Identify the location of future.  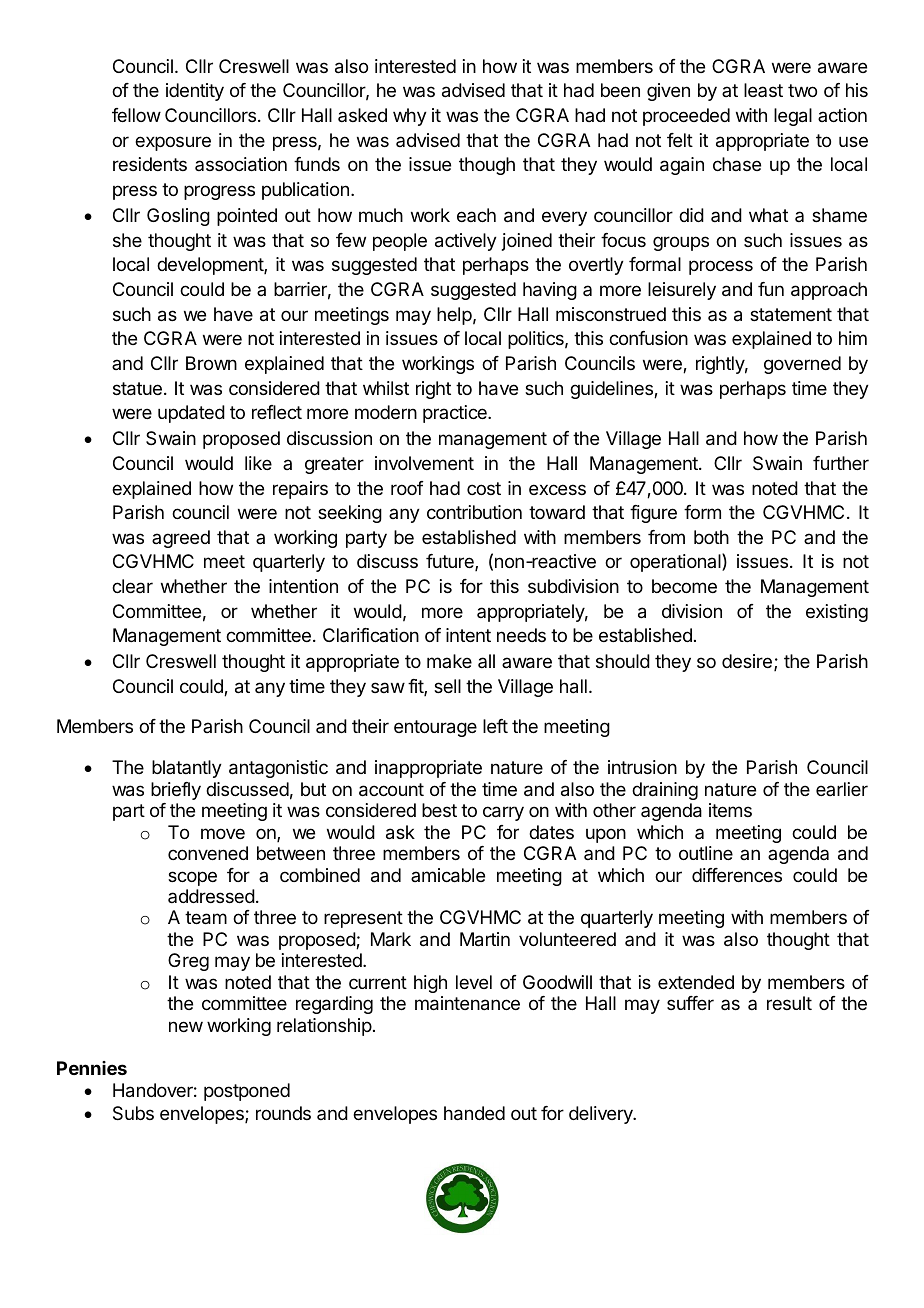
(451, 562).
